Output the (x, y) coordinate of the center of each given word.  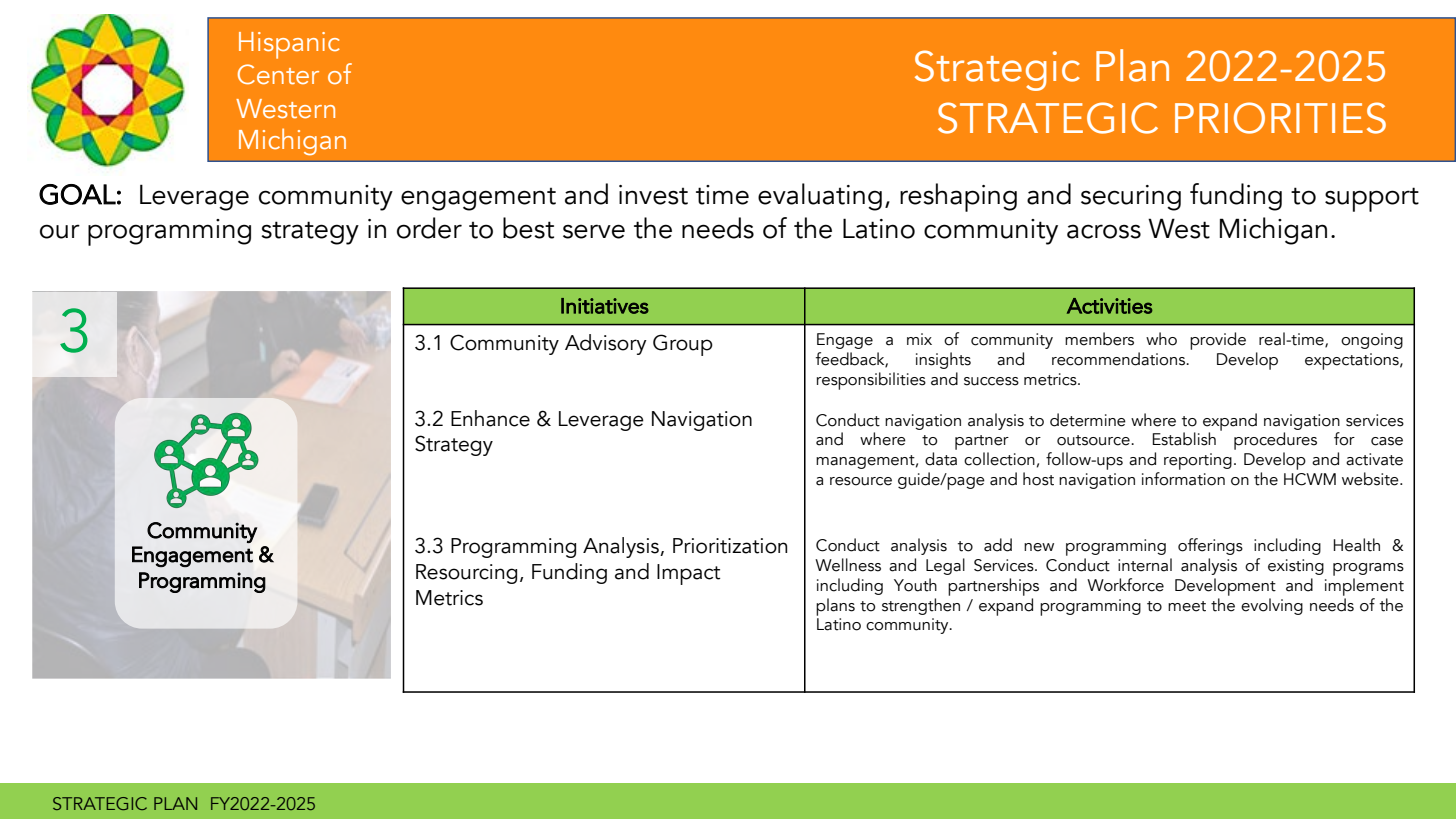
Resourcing (466, 574)
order (429, 228)
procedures (1275, 441)
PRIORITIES (1280, 118)
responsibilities (871, 381)
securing (1131, 198)
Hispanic (289, 45)
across (1104, 231)
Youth (915, 585)
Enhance (490, 418)
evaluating (820, 197)
